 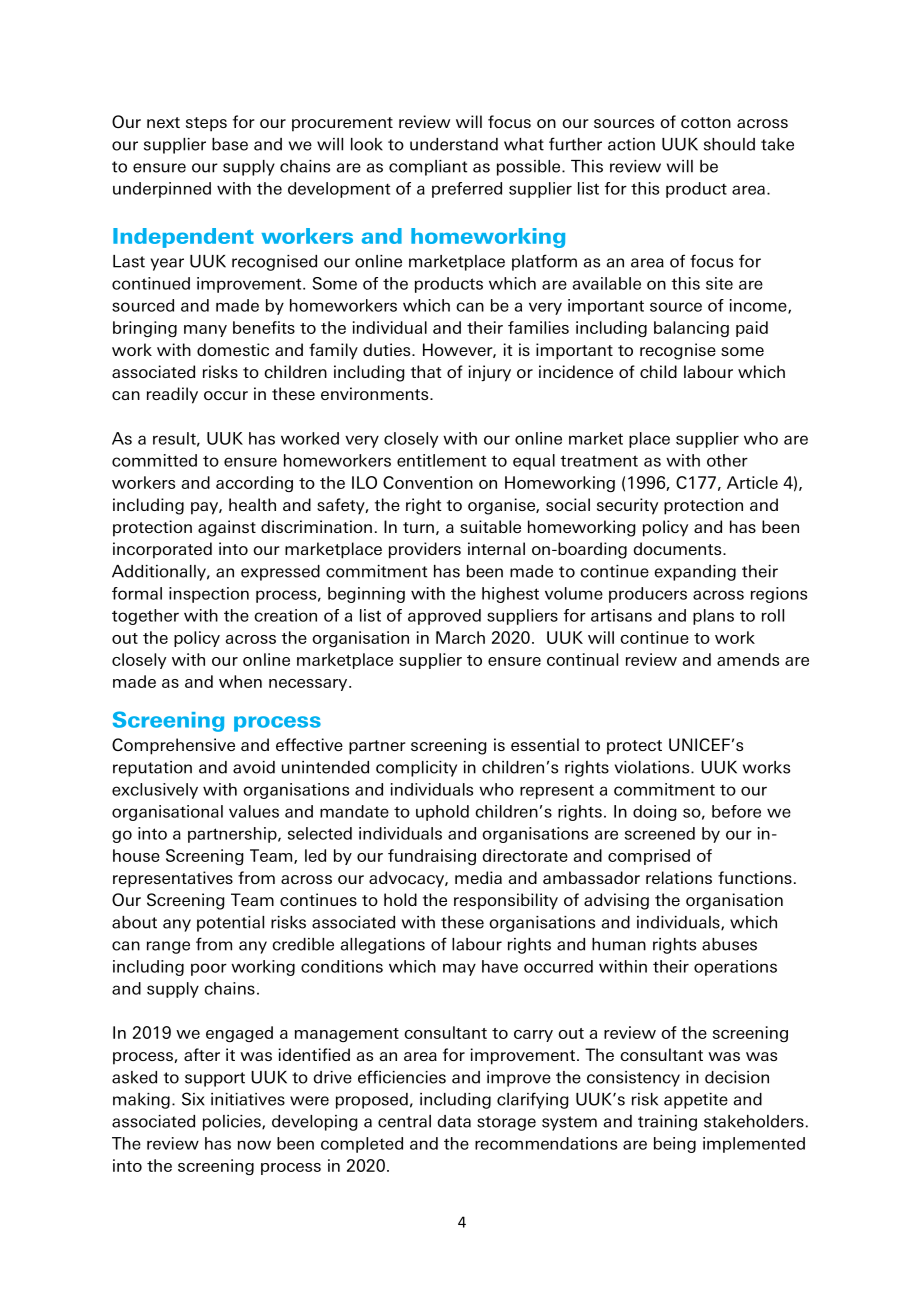 What do you see at coordinates (454, 1121) in the screenshot?
I see `data` at bounding box center [454, 1121].
